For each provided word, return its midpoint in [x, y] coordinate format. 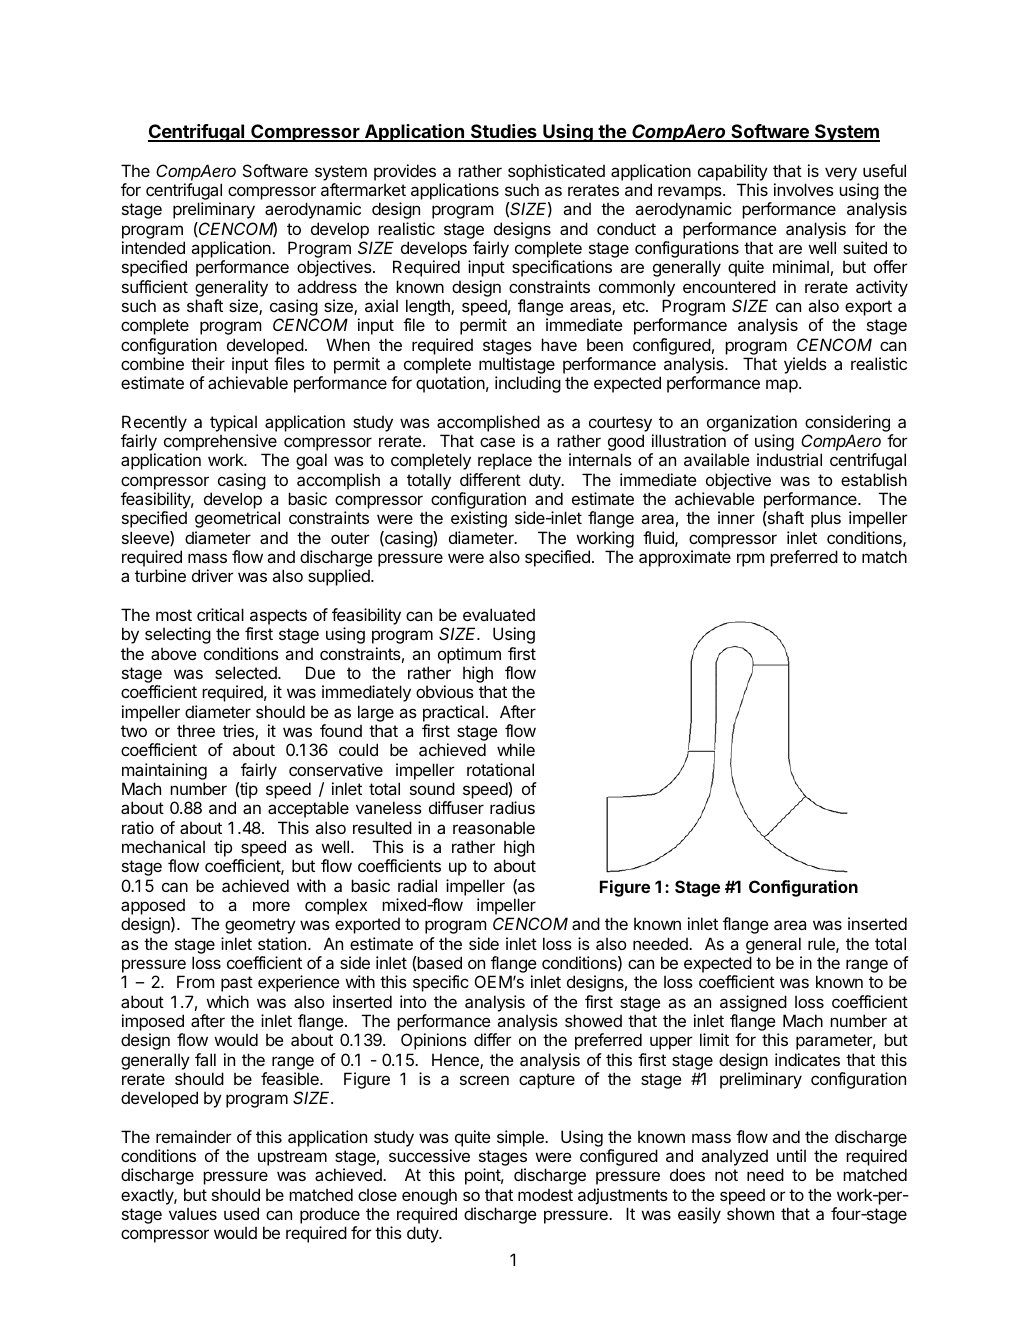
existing [479, 519]
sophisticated [556, 172]
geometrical [237, 519]
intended [153, 247]
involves [804, 189]
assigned [753, 1003]
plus [826, 519]
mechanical [163, 846]
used [241, 1213]
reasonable [494, 827]
